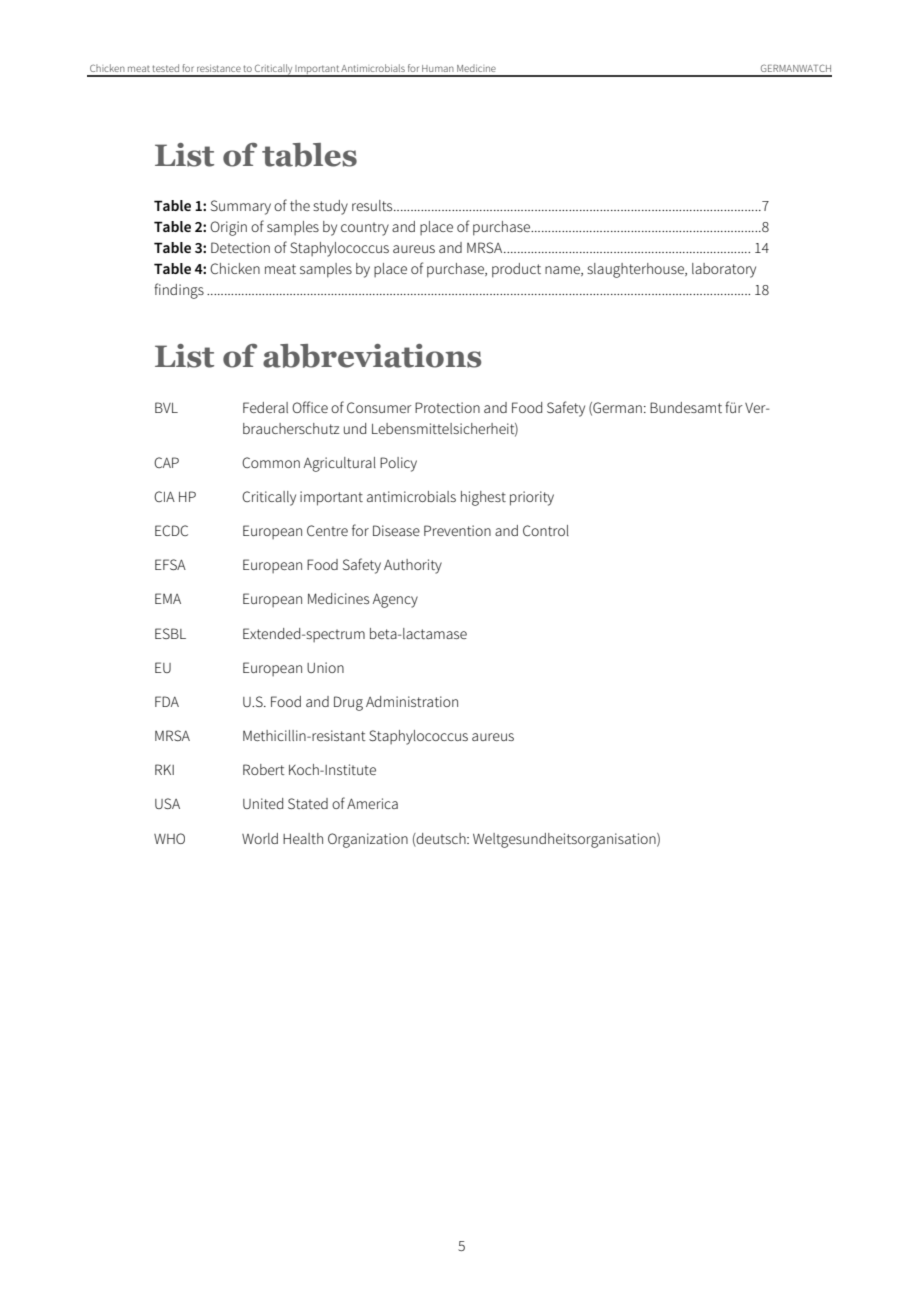 The height and width of the page is (1308, 924). What do you see at coordinates (373, 205) in the page?
I see `results` at bounding box center [373, 205].
